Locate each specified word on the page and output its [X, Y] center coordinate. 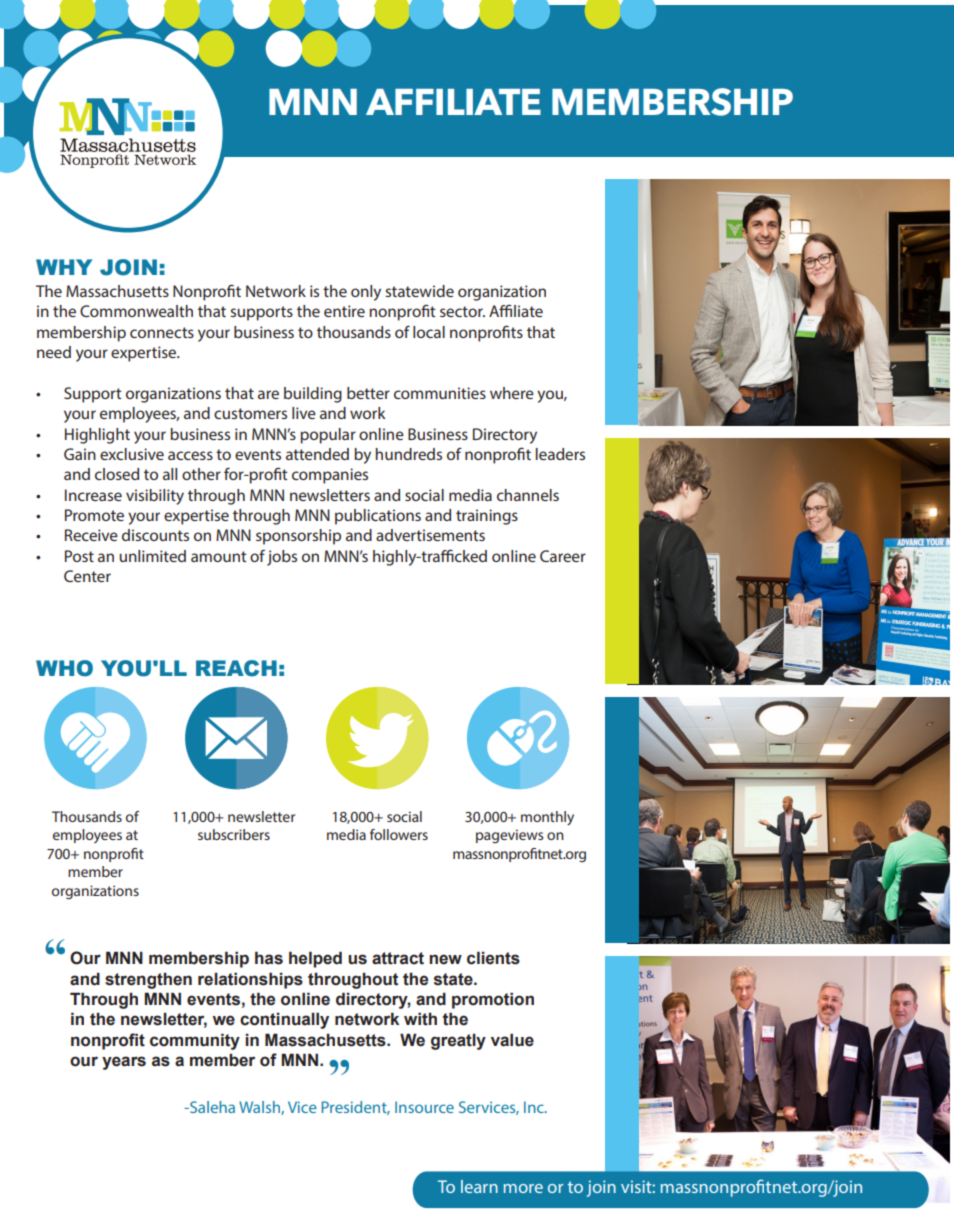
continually [284, 1020]
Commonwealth [136, 311]
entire [344, 311]
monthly [547, 818]
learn [479, 1186]
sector [462, 311]
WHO [64, 668]
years [124, 1063]
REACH [236, 668]
